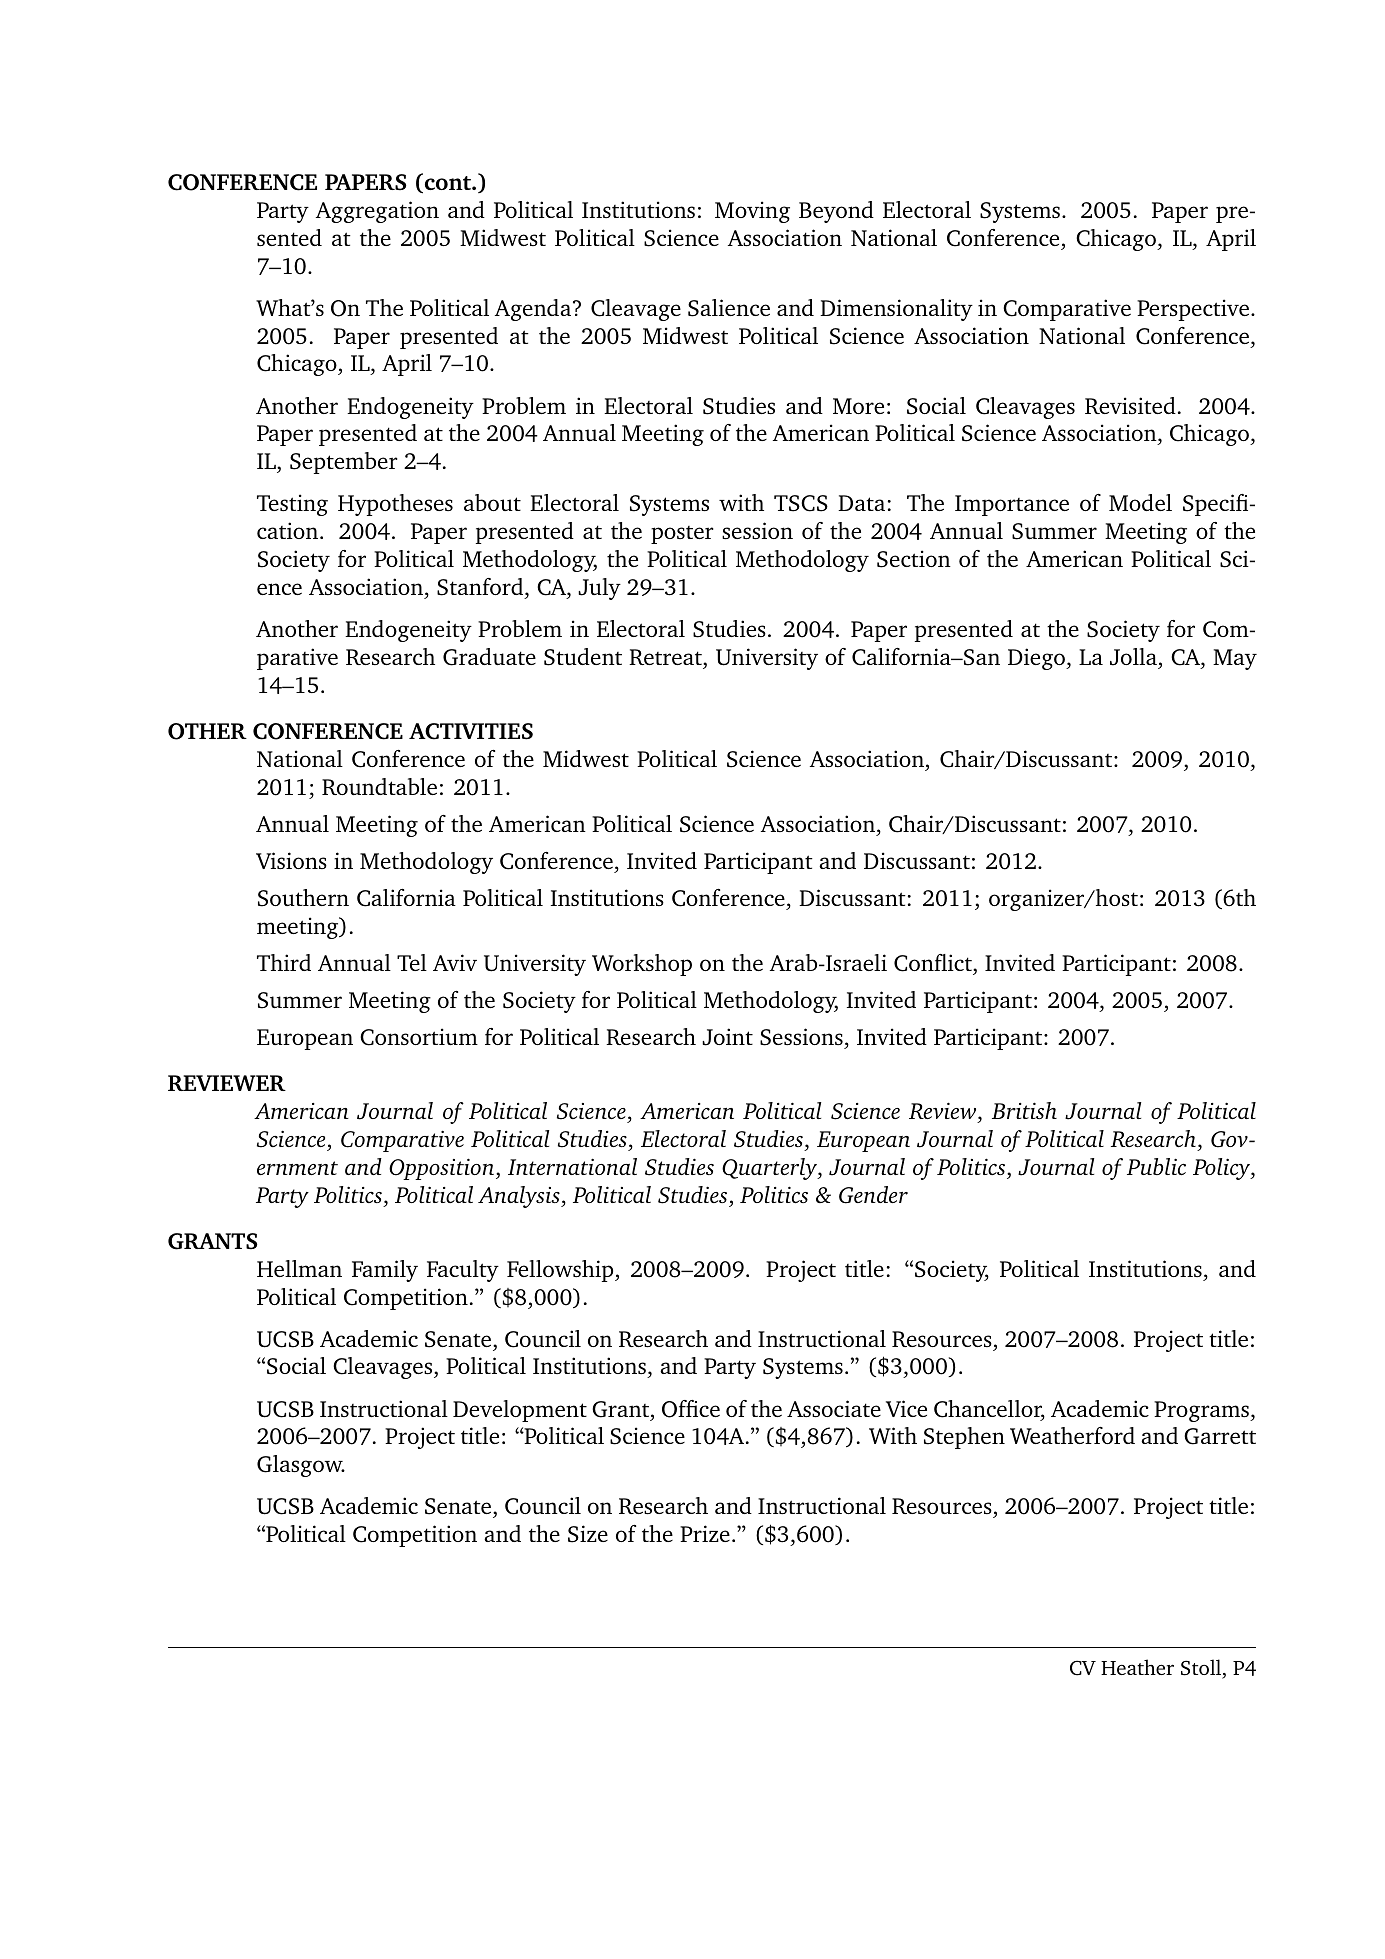 This image has height=1959, width=1385. What do you see at coordinates (1156, 1167) in the image?
I see `Public` at bounding box center [1156, 1167].
